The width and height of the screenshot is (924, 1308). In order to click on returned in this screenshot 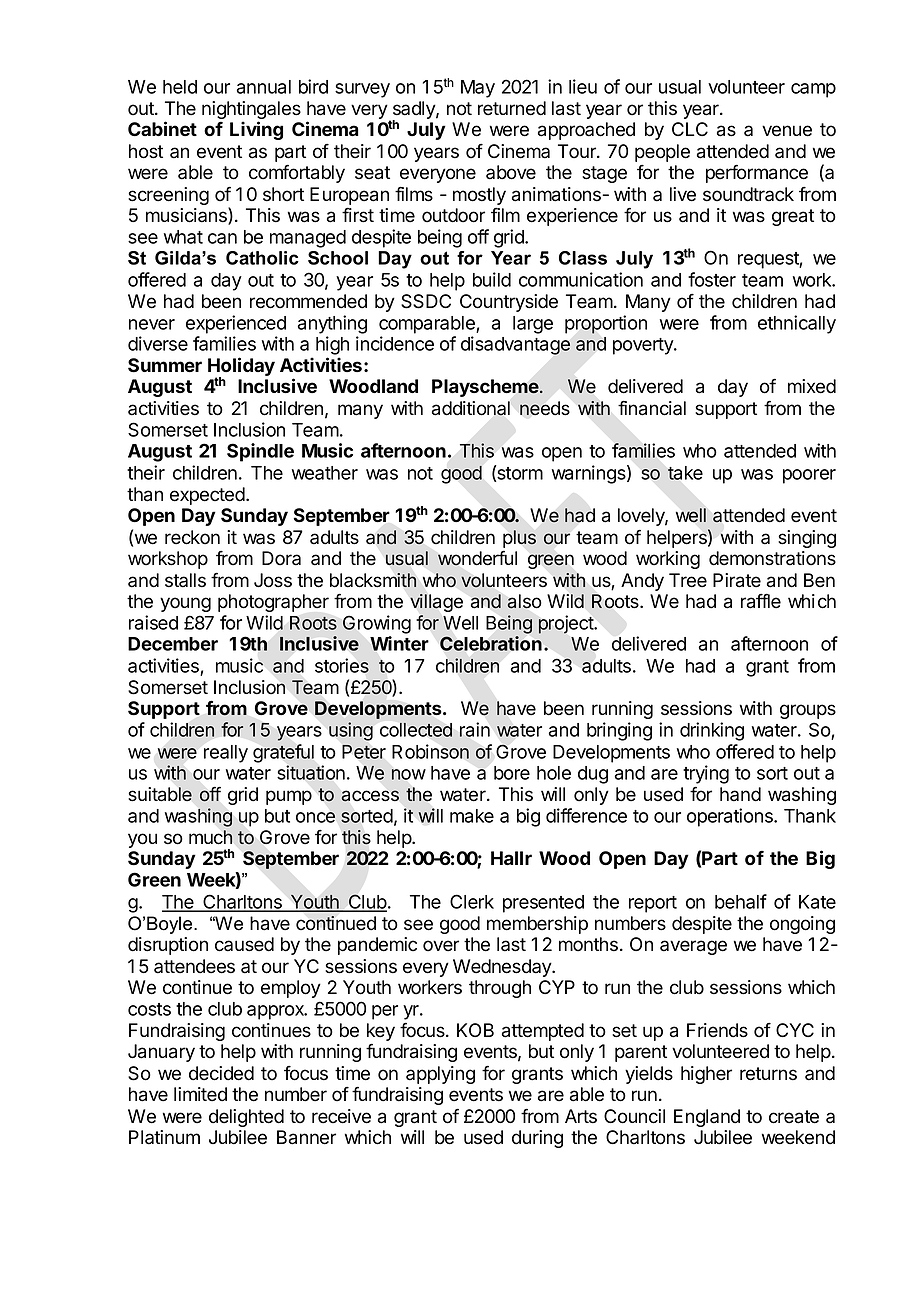, I will do `click(512, 108)`.
